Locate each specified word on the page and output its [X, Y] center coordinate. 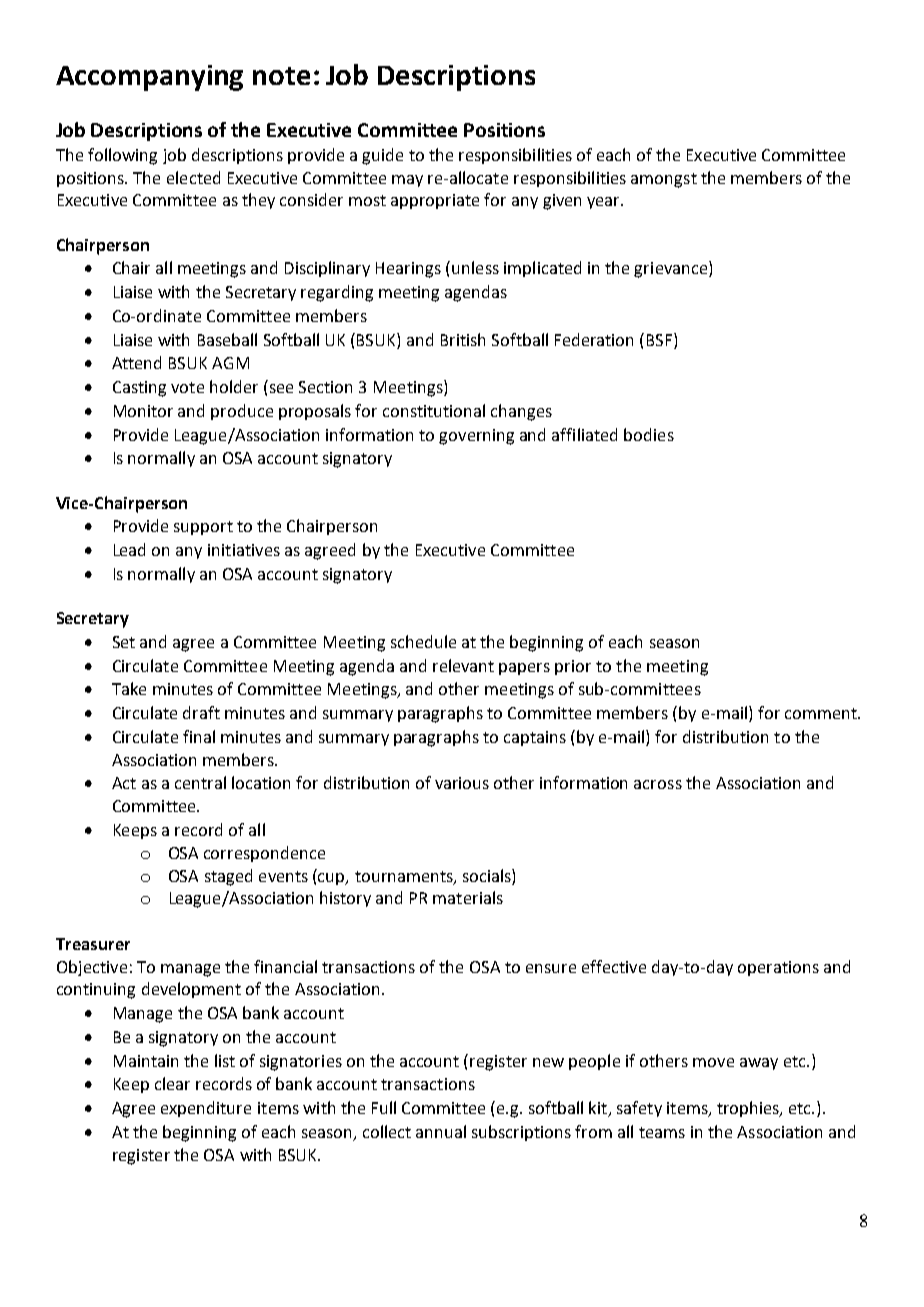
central [200, 782]
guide [382, 156]
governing [476, 437]
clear [172, 1083]
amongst [664, 180]
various [462, 783]
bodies [649, 434]
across [658, 784]
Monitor [143, 411]
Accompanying [149, 78]
